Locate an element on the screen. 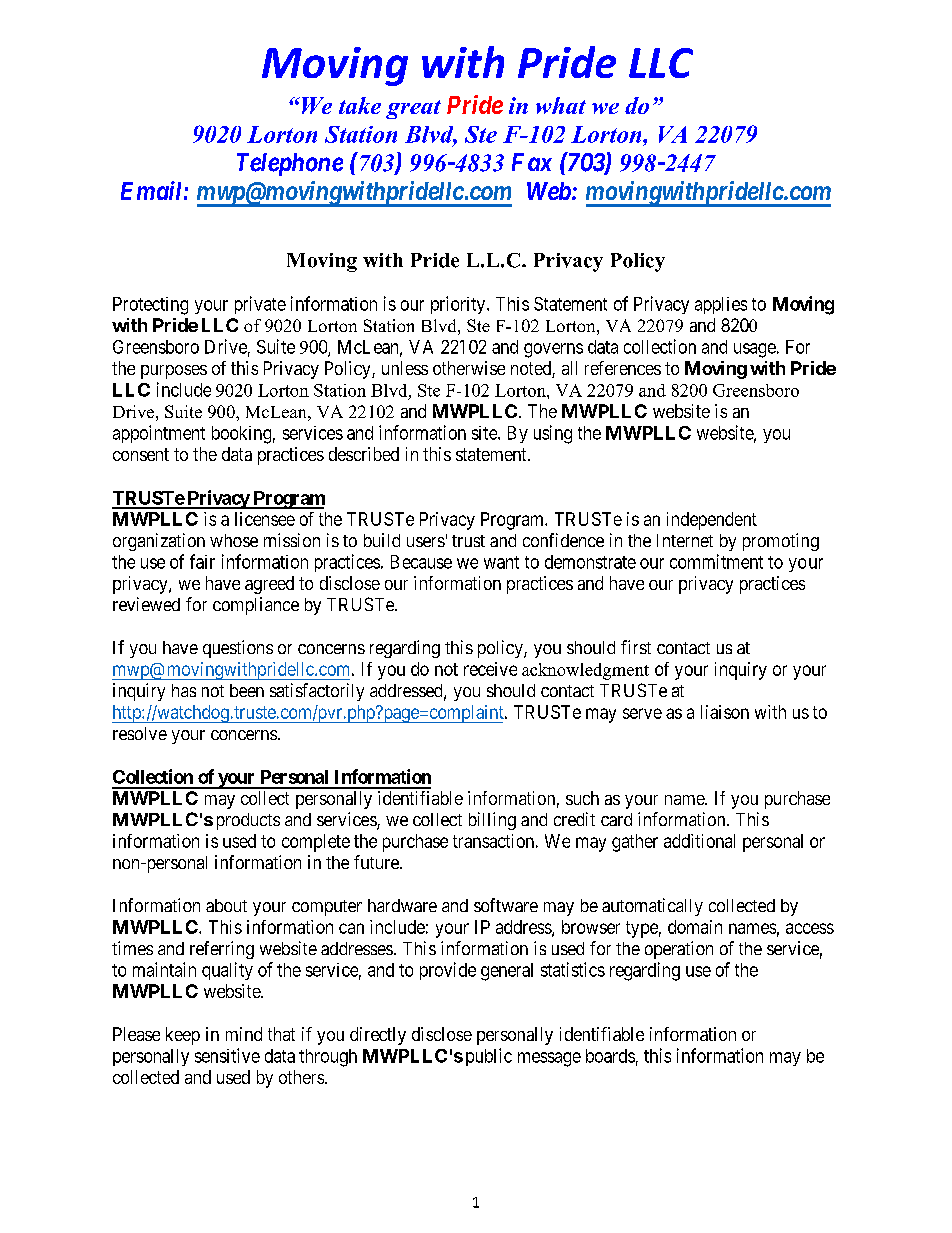 The height and width of the screenshot is (1233, 952). resolve is located at coordinates (140, 733).
